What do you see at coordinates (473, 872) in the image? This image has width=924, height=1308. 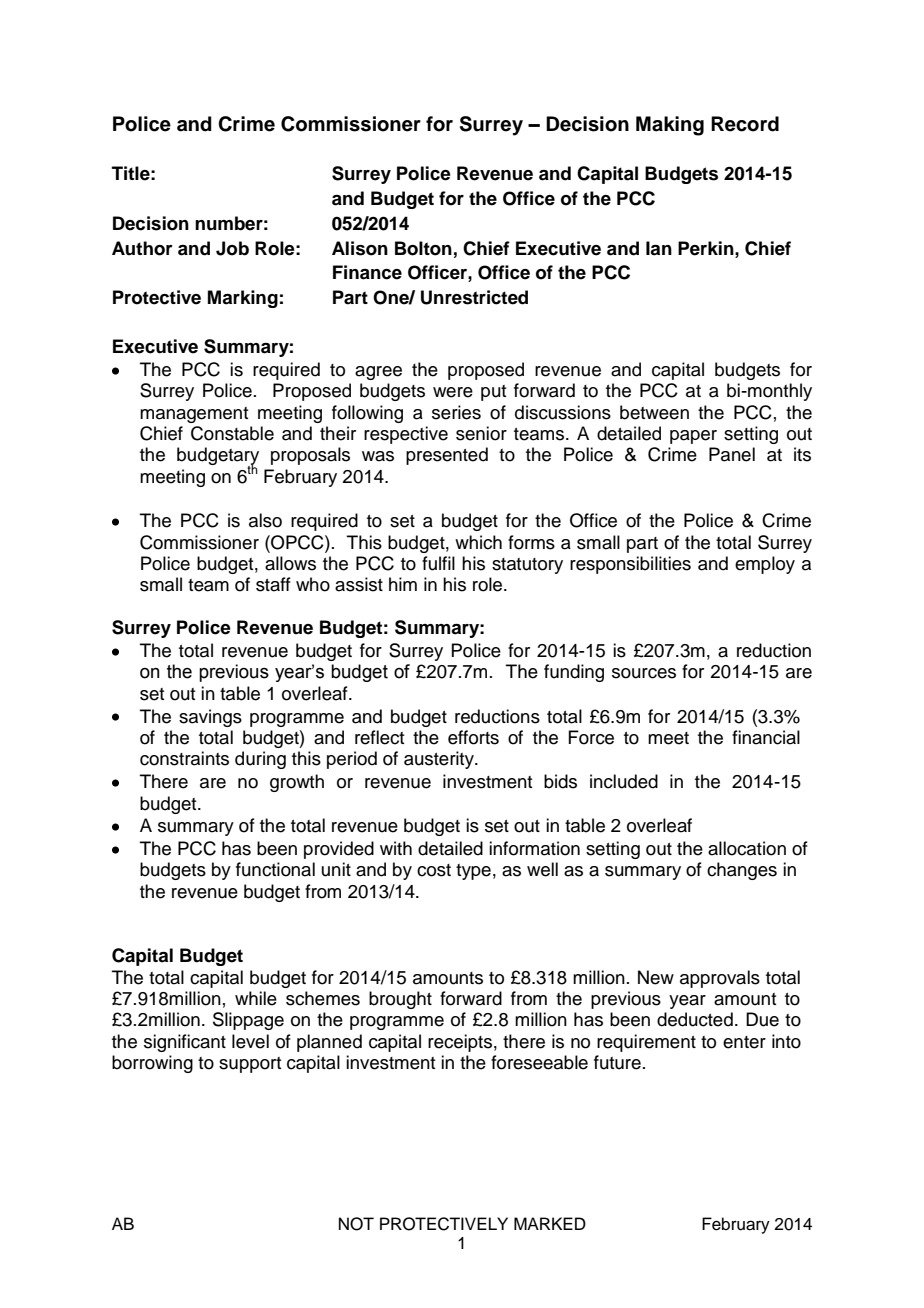 I see `type` at bounding box center [473, 872].
